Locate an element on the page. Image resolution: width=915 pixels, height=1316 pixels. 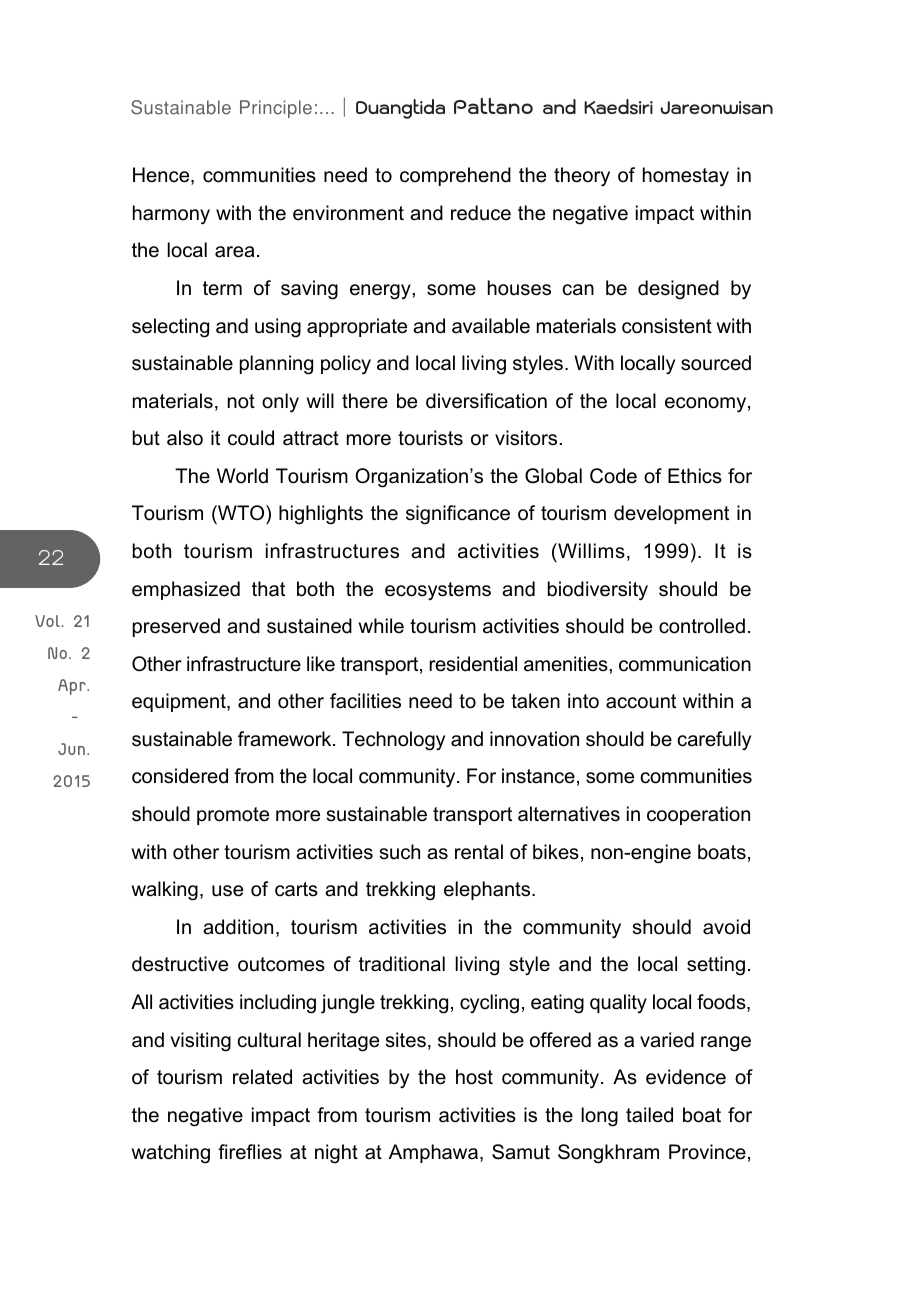
controlled is located at coordinates (702, 626).
